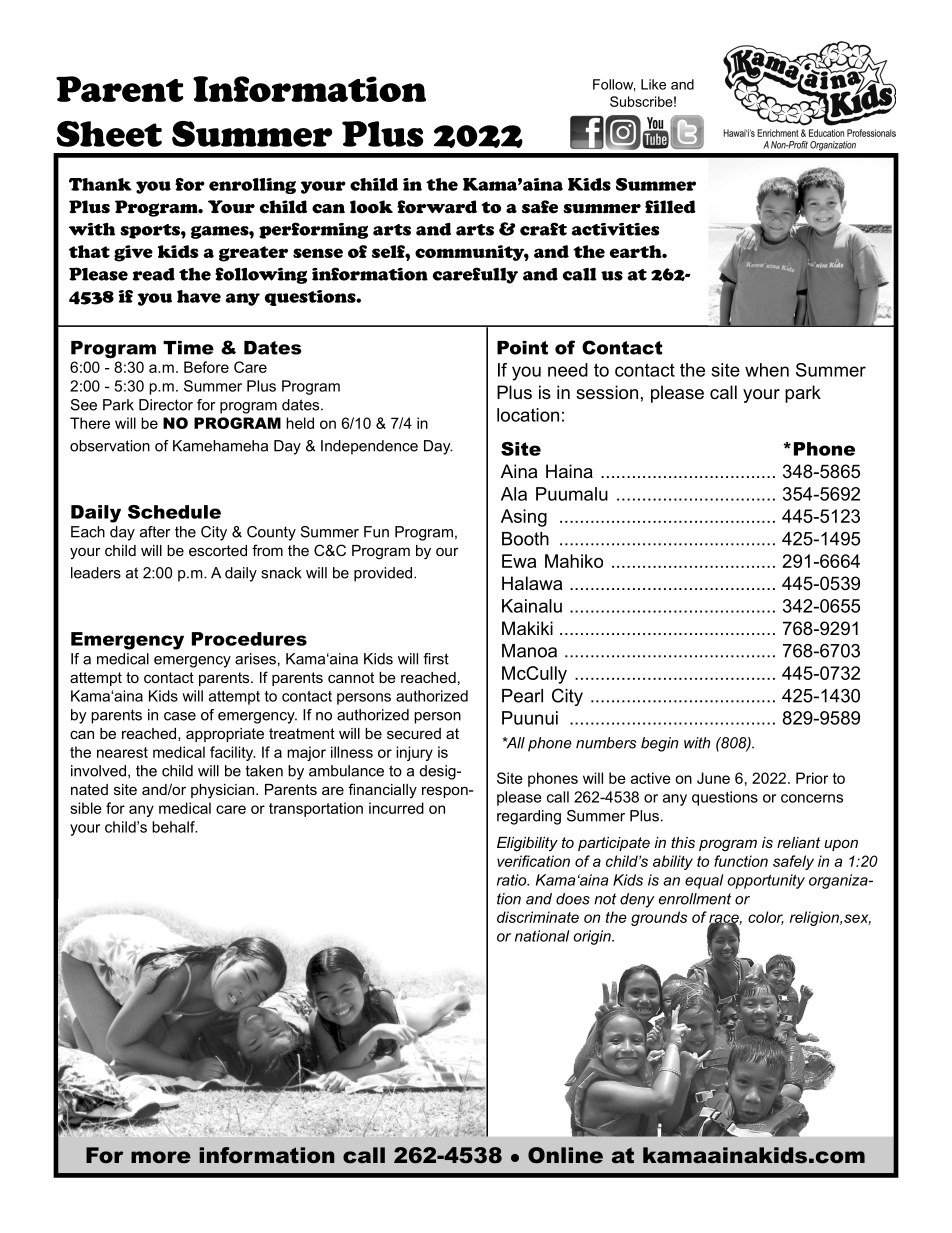  Describe the element at coordinates (519, 561) in the screenshot. I see `Ewa` at that location.
